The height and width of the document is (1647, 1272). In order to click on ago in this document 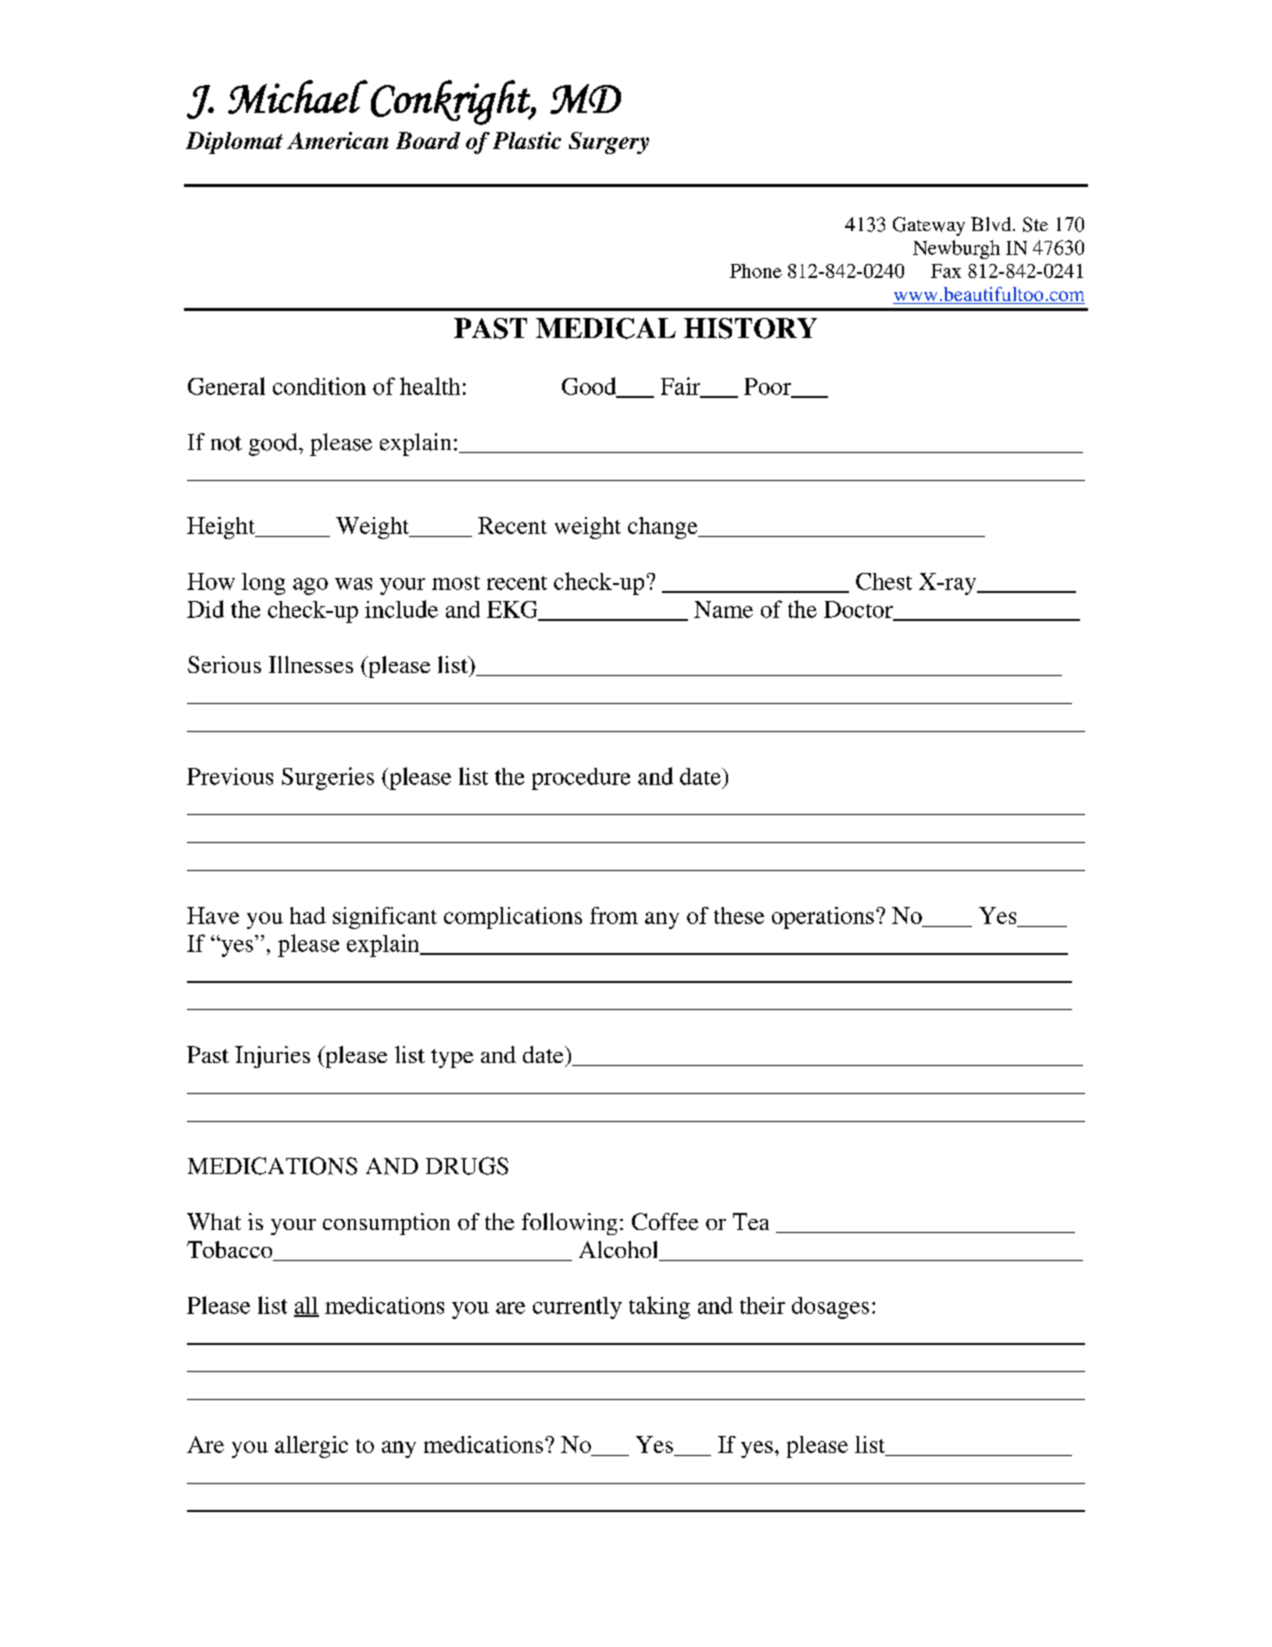, I will do `click(310, 586)`.
